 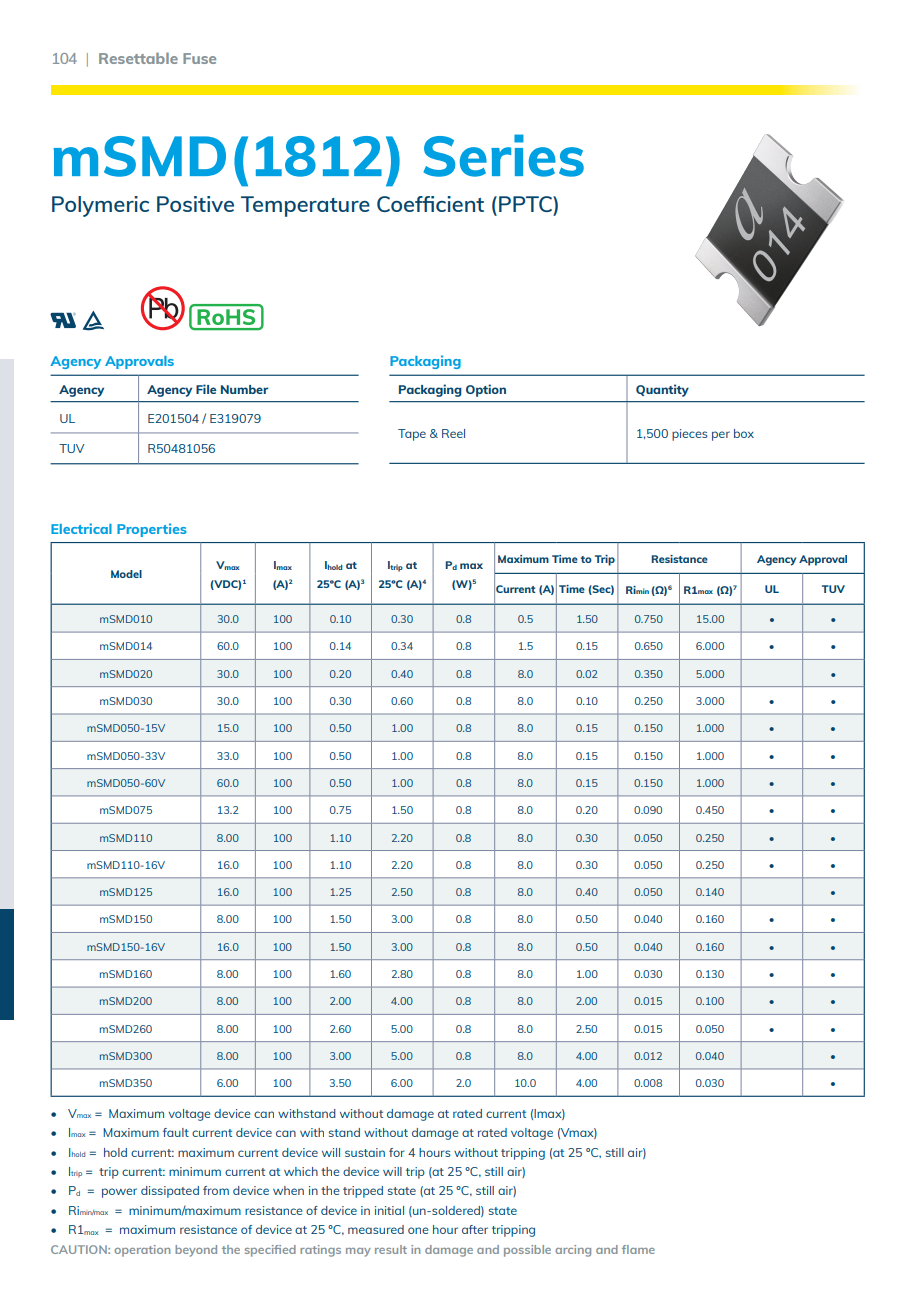 What do you see at coordinates (126, 574) in the screenshot?
I see `Model` at bounding box center [126, 574].
